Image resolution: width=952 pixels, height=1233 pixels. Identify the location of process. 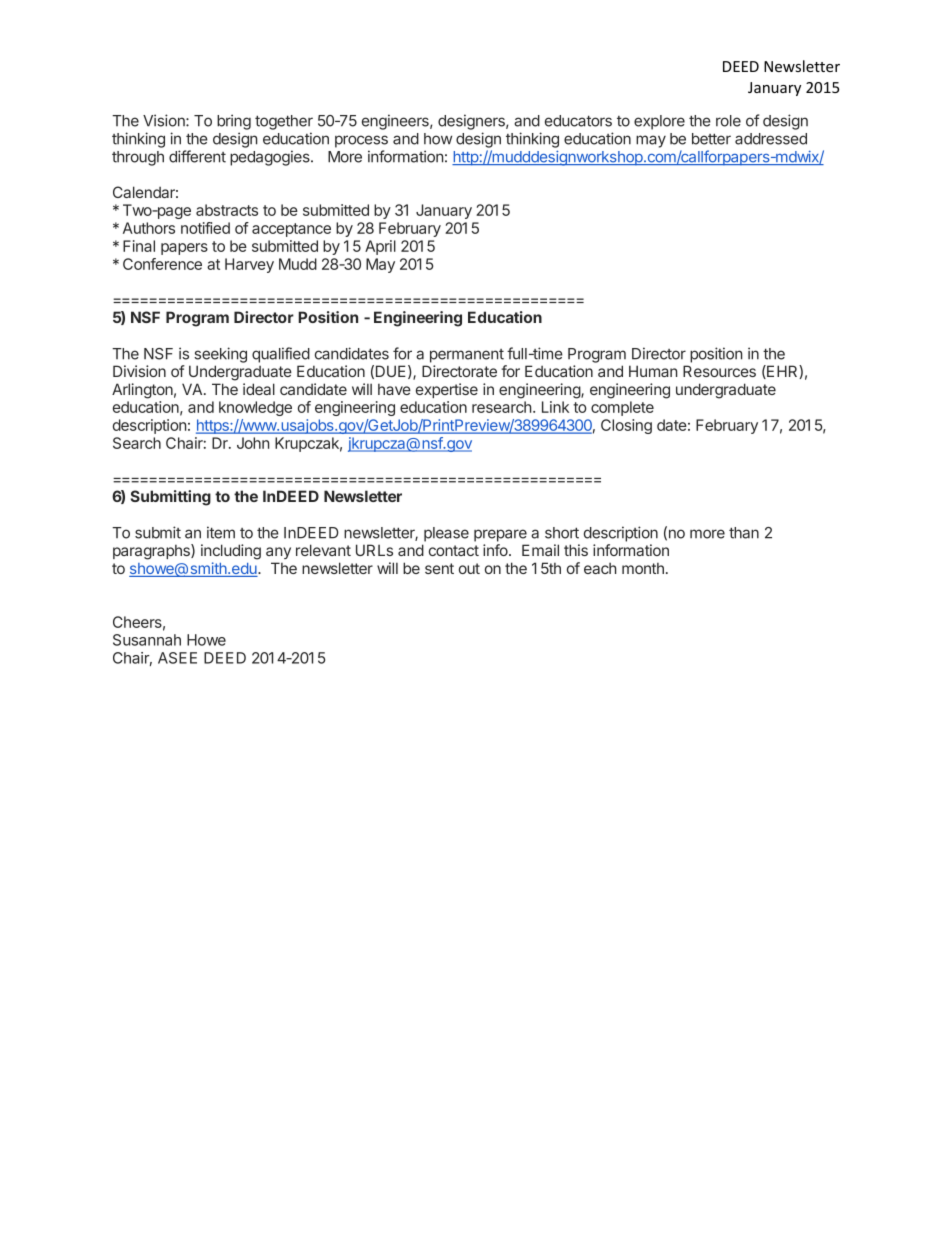
(361, 141).
